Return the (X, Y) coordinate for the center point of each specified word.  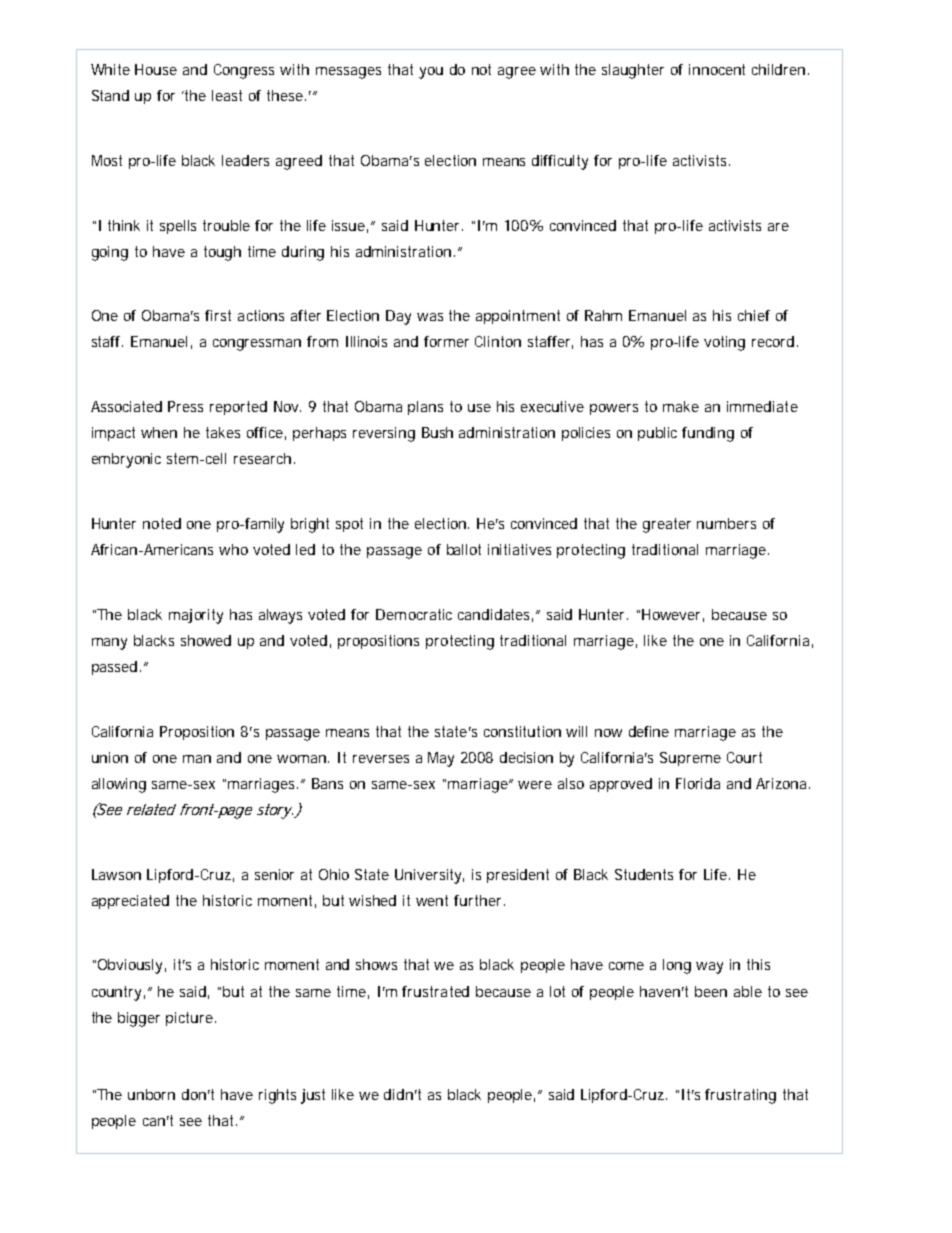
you (431, 73)
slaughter (633, 71)
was (430, 317)
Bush (437, 432)
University (429, 876)
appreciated (130, 902)
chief (754, 315)
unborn (151, 1094)
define (649, 731)
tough (222, 253)
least (227, 95)
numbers (726, 523)
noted (162, 523)
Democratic (414, 614)
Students (644, 874)
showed (206, 640)
